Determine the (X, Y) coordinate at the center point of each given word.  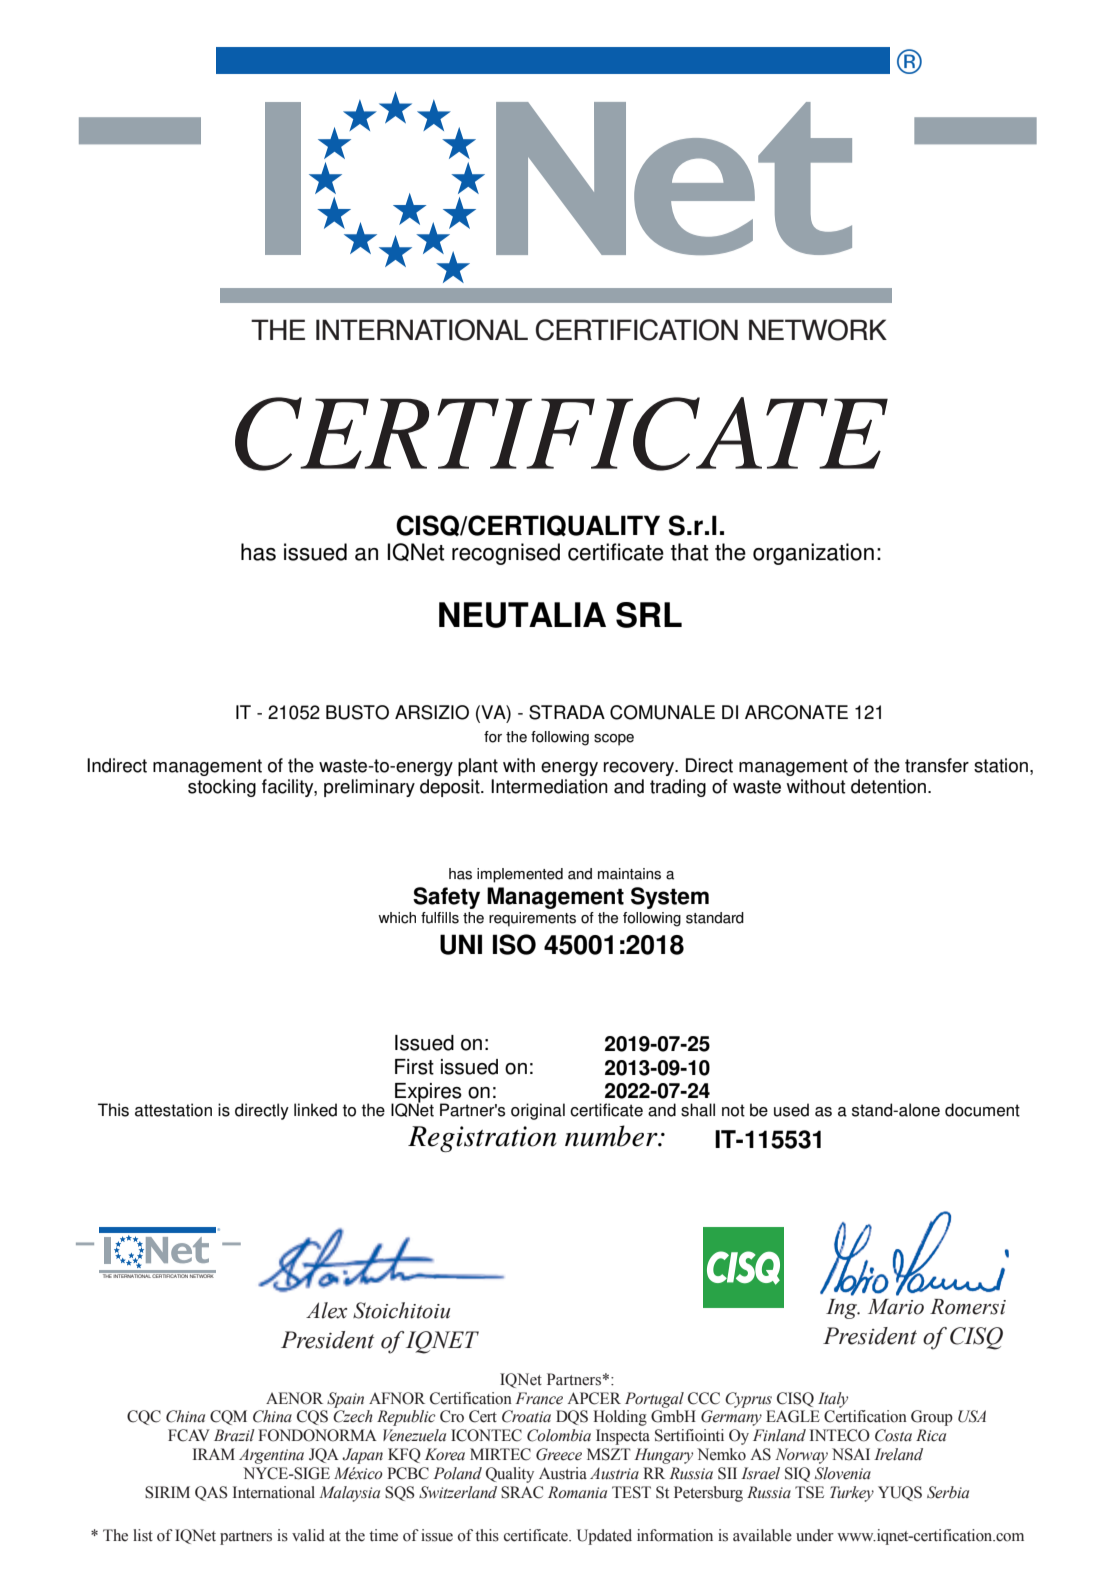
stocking (222, 788)
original (538, 1111)
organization (813, 554)
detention (890, 786)
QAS (211, 1493)
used (791, 1110)
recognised (506, 554)
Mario (896, 1307)
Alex (326, 1310)
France (539, 1398)
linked (315, 1110)
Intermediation (549, 786)
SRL (649, 615)
